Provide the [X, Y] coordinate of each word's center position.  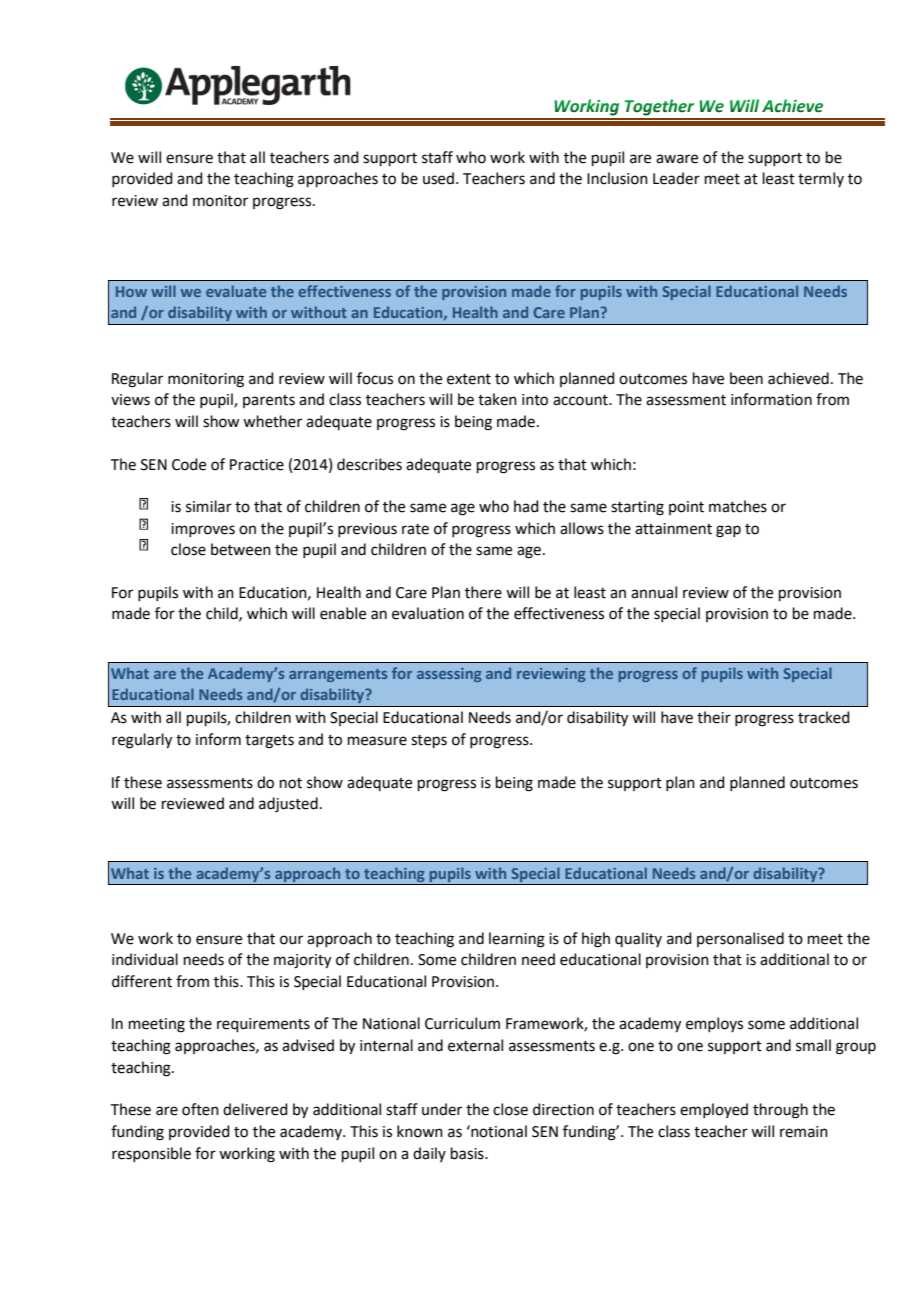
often [200, 1109]
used [438, 178]
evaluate [236, 291]
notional [498, 1131]
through [780, 1111]
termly [821, 179]
